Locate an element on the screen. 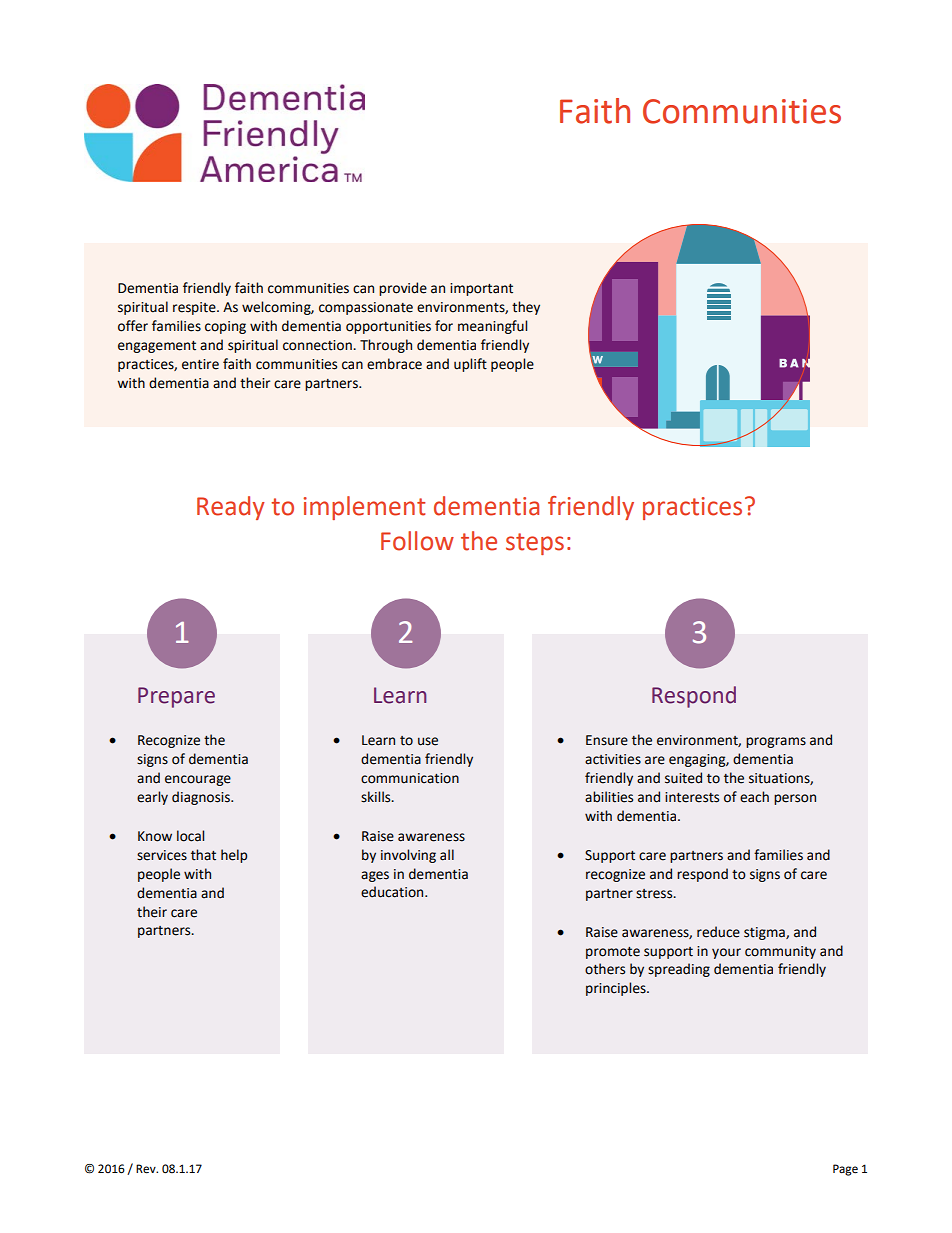  stigma is located at coordinates (765, 933).
